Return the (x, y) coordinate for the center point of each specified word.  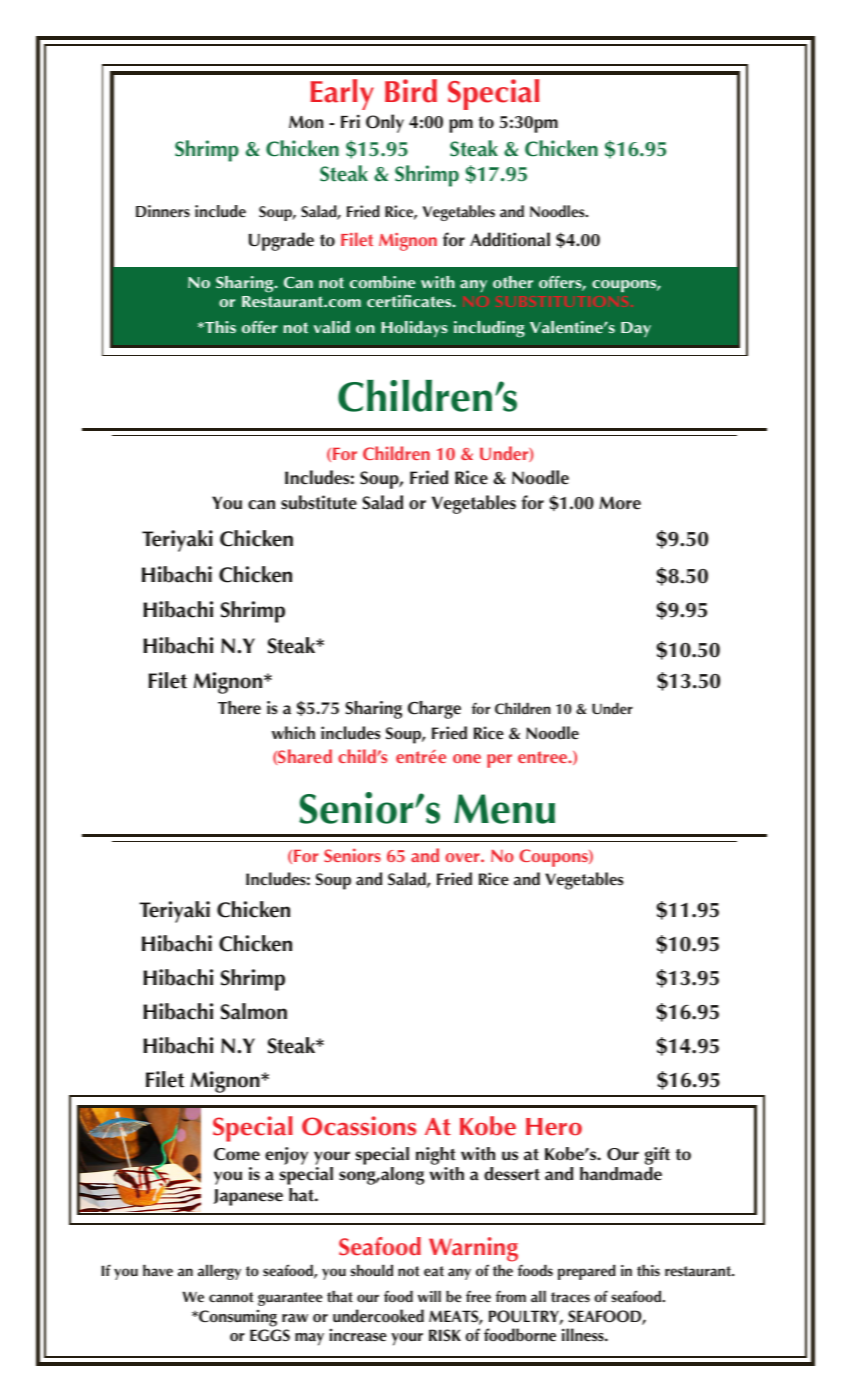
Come (237, 1154)
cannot (231, 1297)
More (620, 503)
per (499, 761)
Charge (434, 710)
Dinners (163, 211)
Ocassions (359, 1126)
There (239, 708)
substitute (319, 502)
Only (385, 123)
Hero (554, 1127)
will (429, 1296)
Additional (510, 239)
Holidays (414, 329)
